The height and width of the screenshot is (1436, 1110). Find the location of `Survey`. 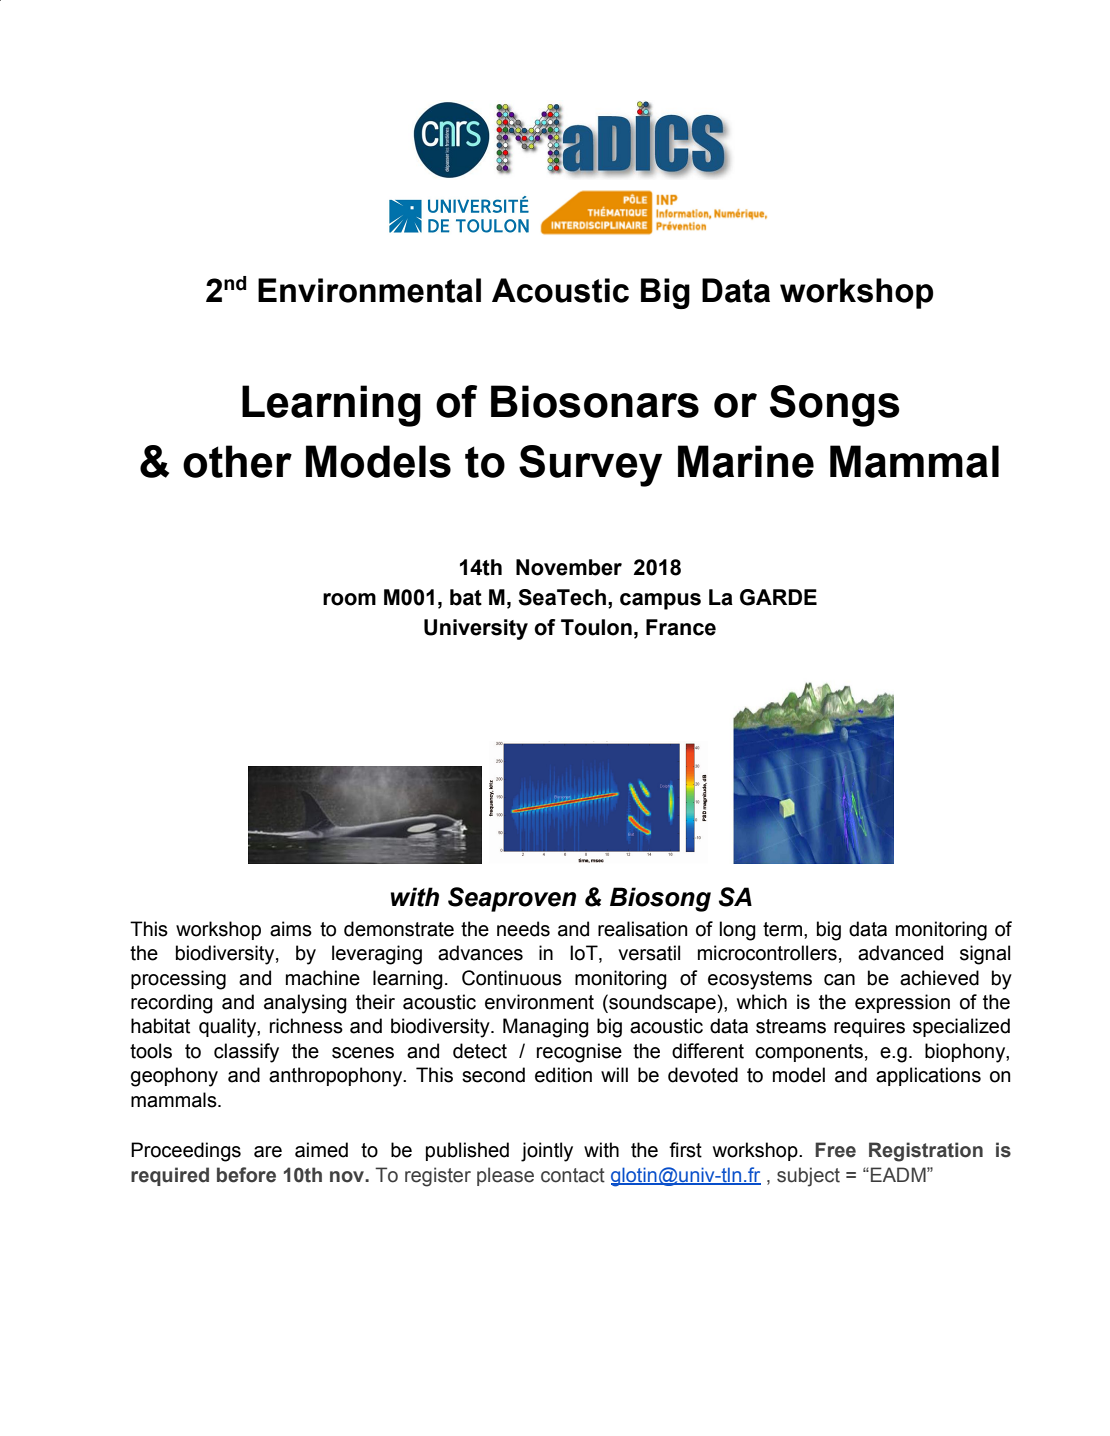

Survey is located at coordinates (590, 466).
